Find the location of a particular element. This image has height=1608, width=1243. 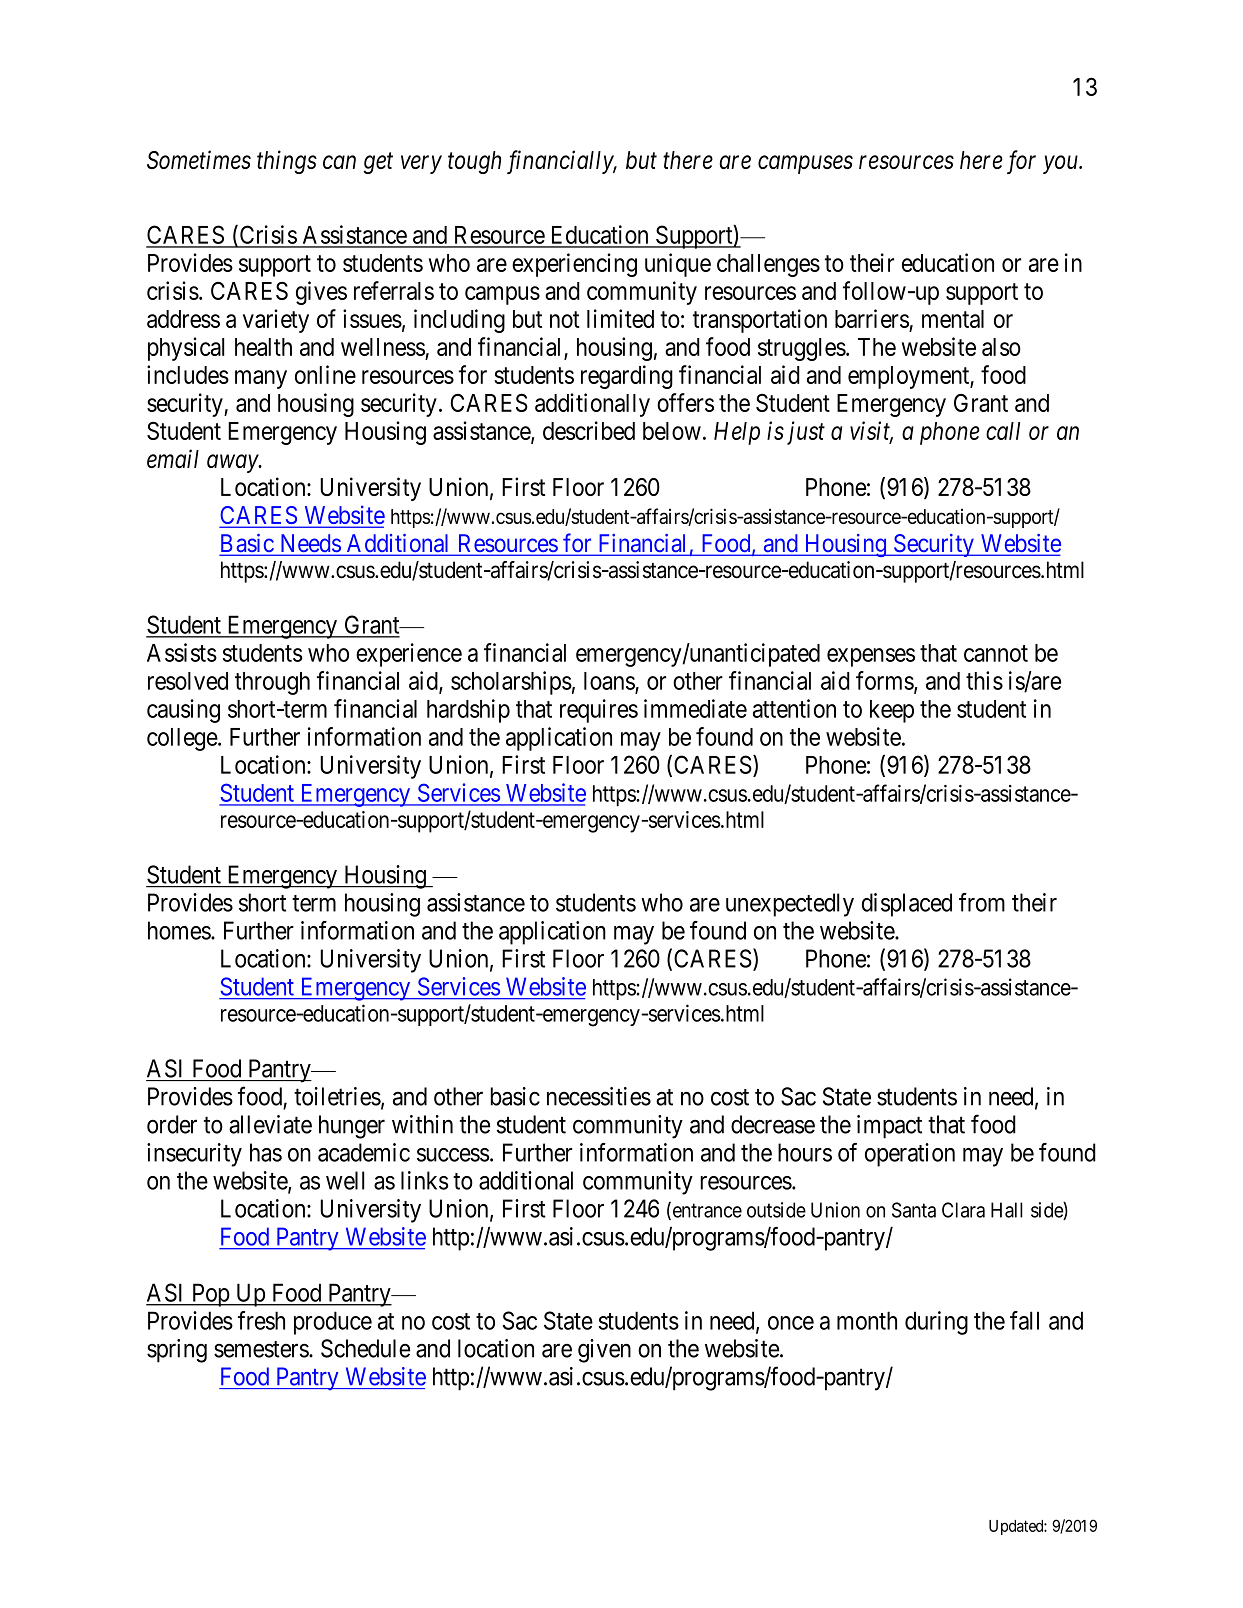

given is located at coordinates (604, 1351).
